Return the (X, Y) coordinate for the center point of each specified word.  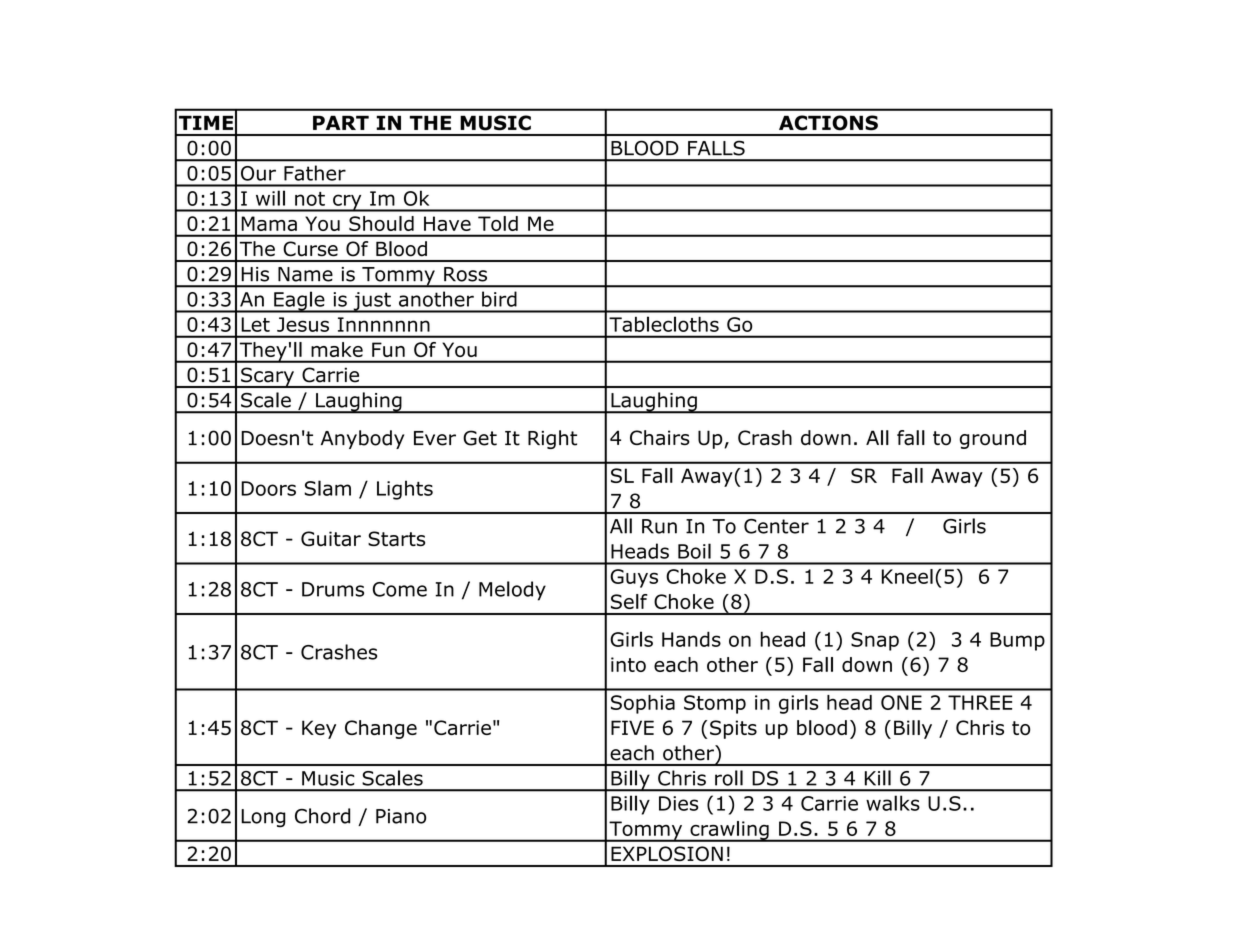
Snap (875, 641)
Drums (333, 589)
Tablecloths (664, 324)
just (372, 302)
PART (341, 122)
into (628, 664)
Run (659, 526)
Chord (322, 816)
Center (776, 526)
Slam (327, 488)
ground (993, 439)
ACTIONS (828, 123)
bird (499, 299)
